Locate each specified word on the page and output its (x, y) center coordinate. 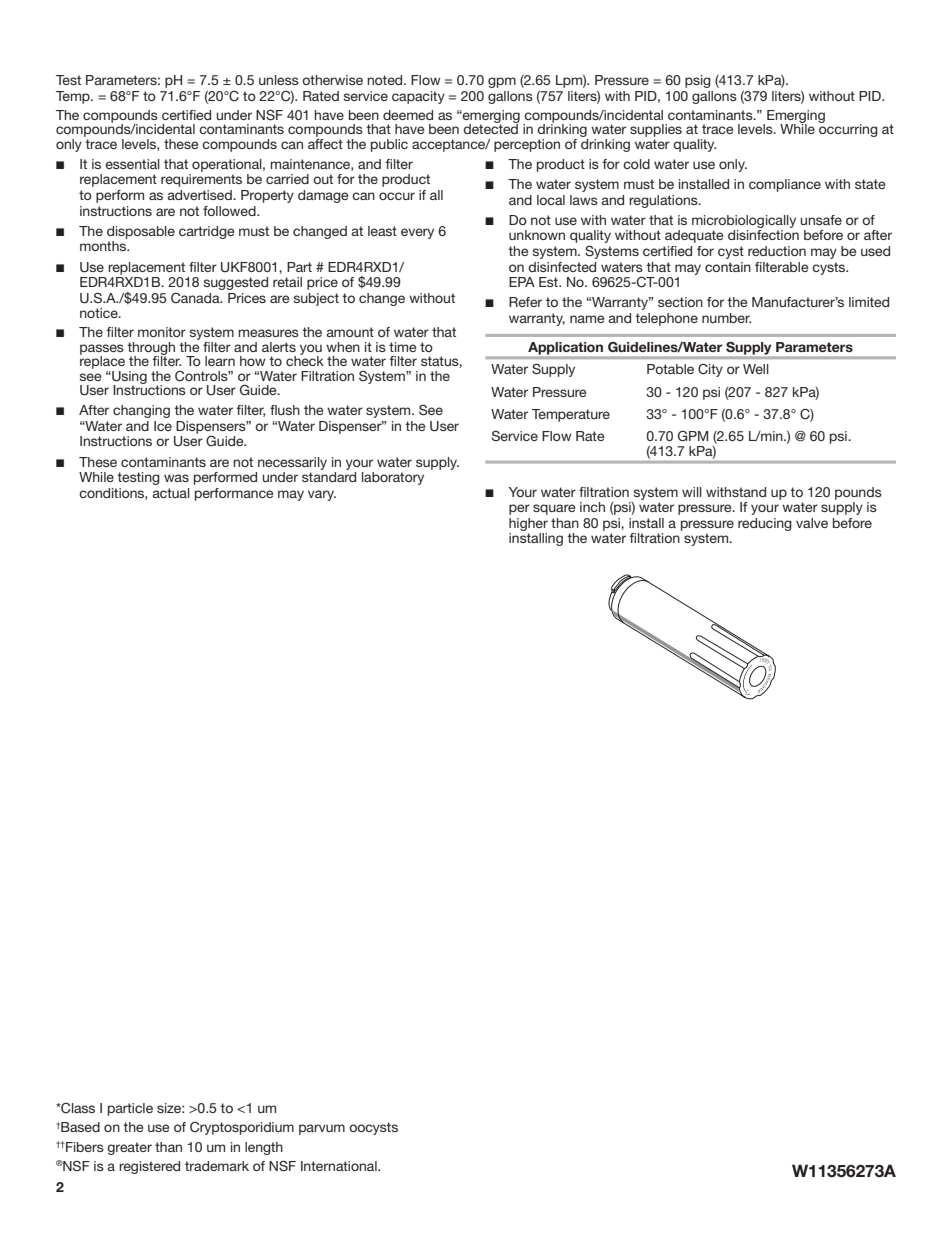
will (692, 492)
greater (129, 1148)
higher (528, 524)
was (176, 478)
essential (132, 164)
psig (698, 81)
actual (171, 493)
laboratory (393, 478)
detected (491, 128)
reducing (765, 524)
